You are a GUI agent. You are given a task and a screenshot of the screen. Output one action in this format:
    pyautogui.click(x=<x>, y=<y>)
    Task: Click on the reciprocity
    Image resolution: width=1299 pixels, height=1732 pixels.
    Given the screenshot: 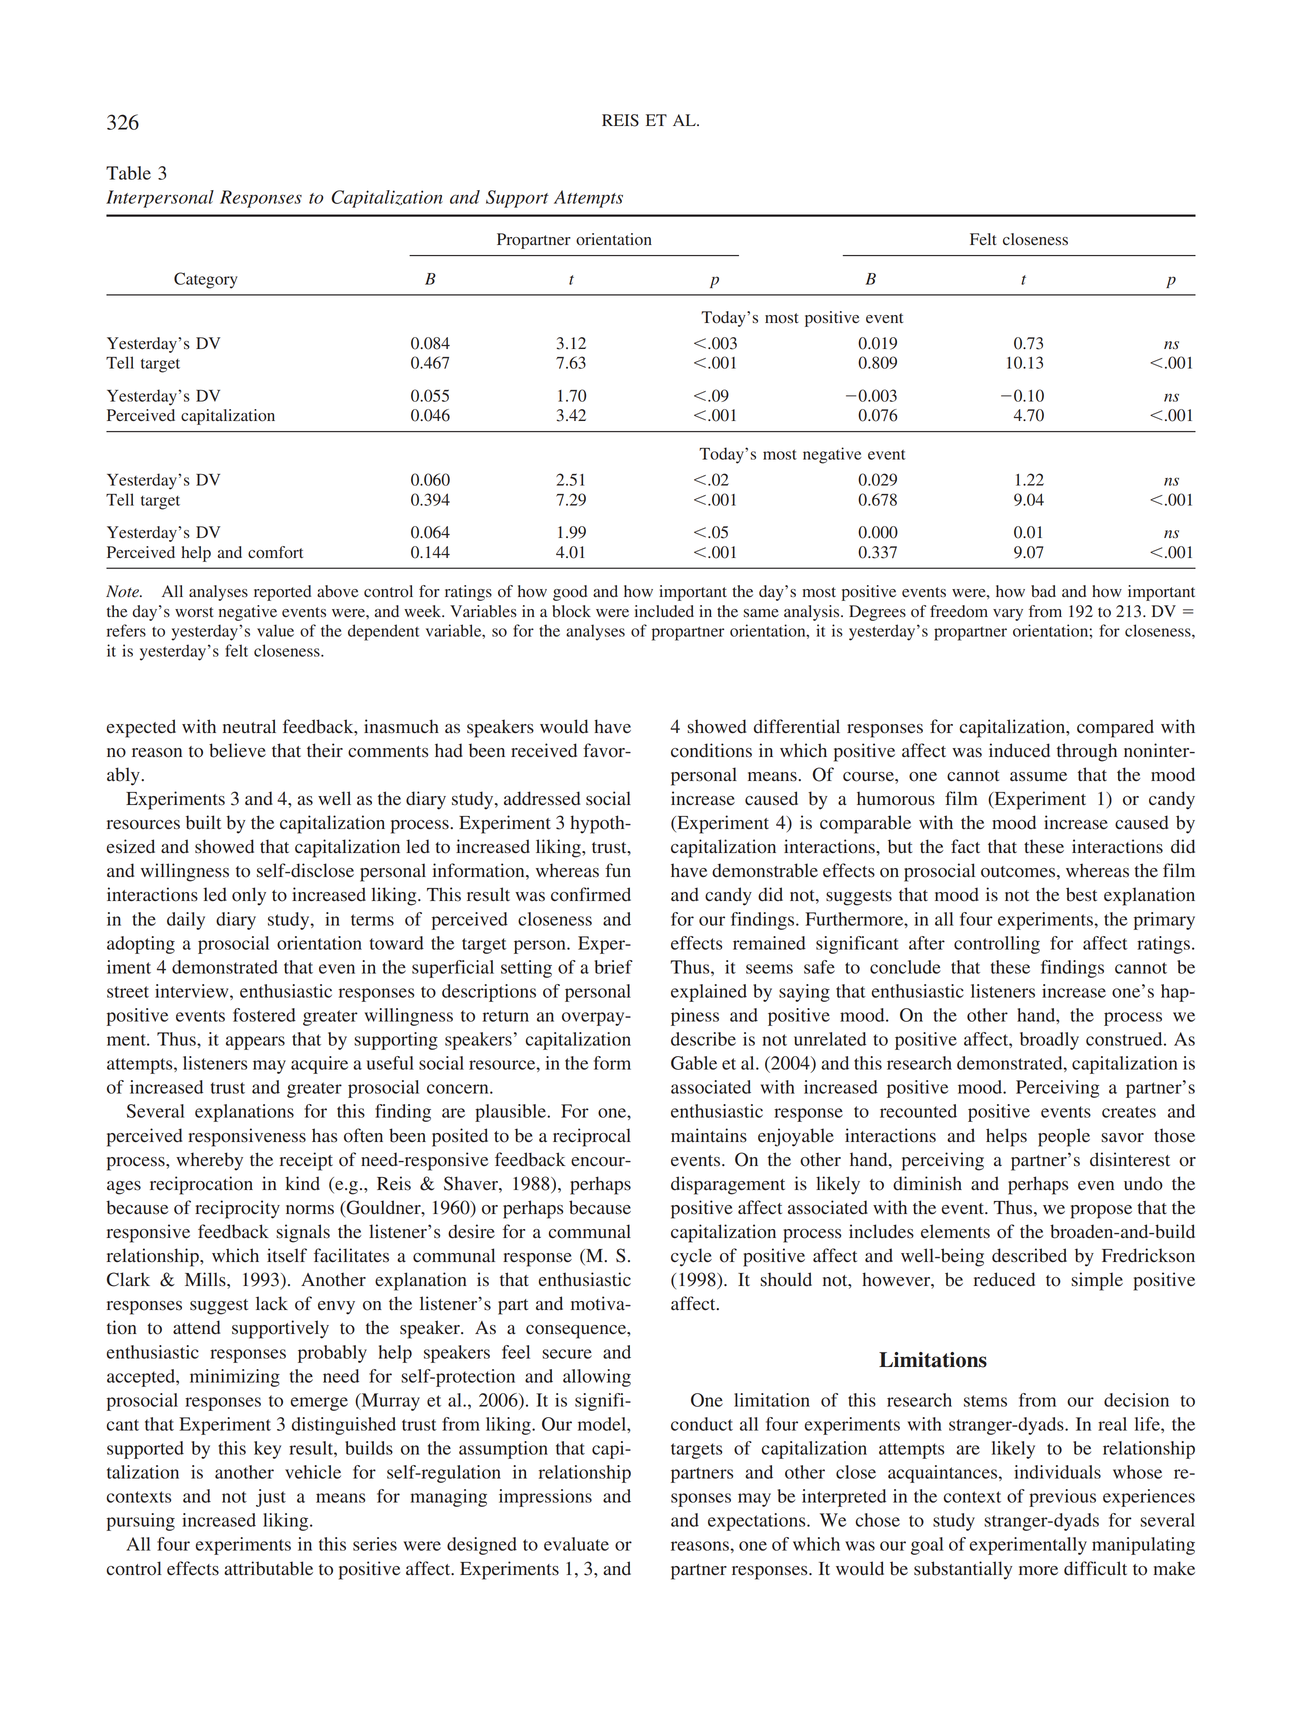 What is the action you would take?
    pyautogui.click(x=237, y=1209)
